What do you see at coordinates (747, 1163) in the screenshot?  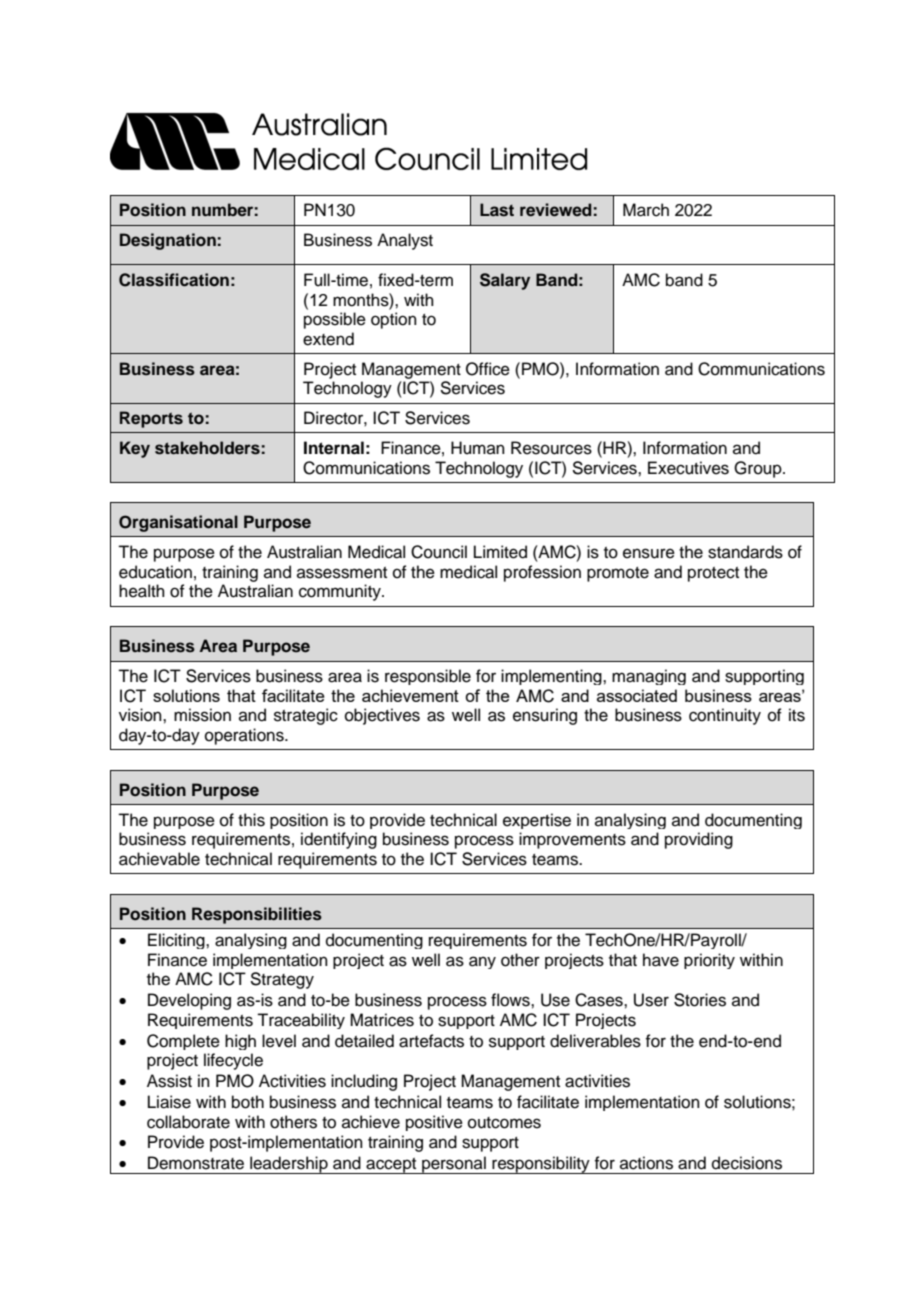 I see `decisions` at bounding box center [747, 1163].
